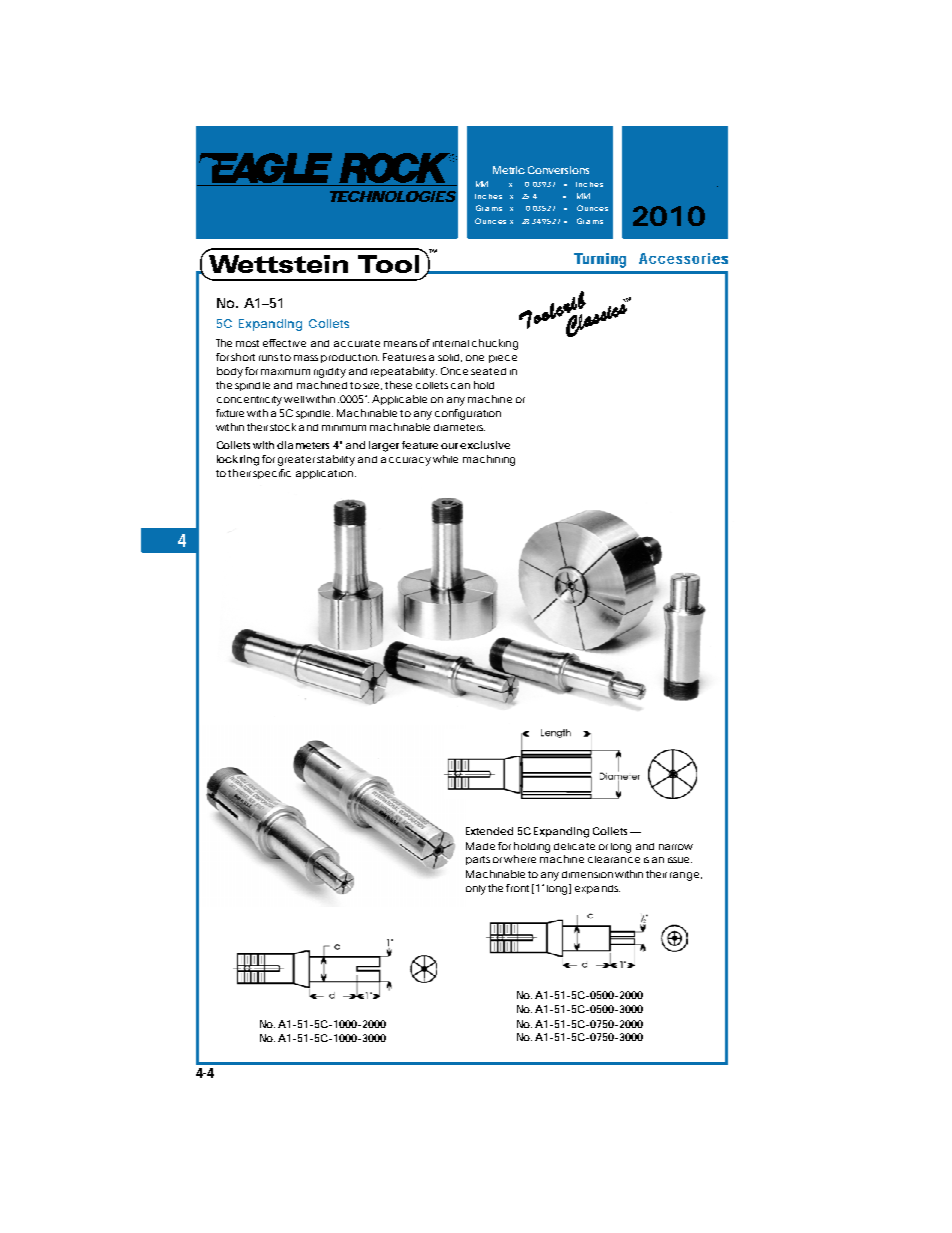 The width and height of the screenshot is (952, 1233). I want to click on Metric, so click(509, 170).
